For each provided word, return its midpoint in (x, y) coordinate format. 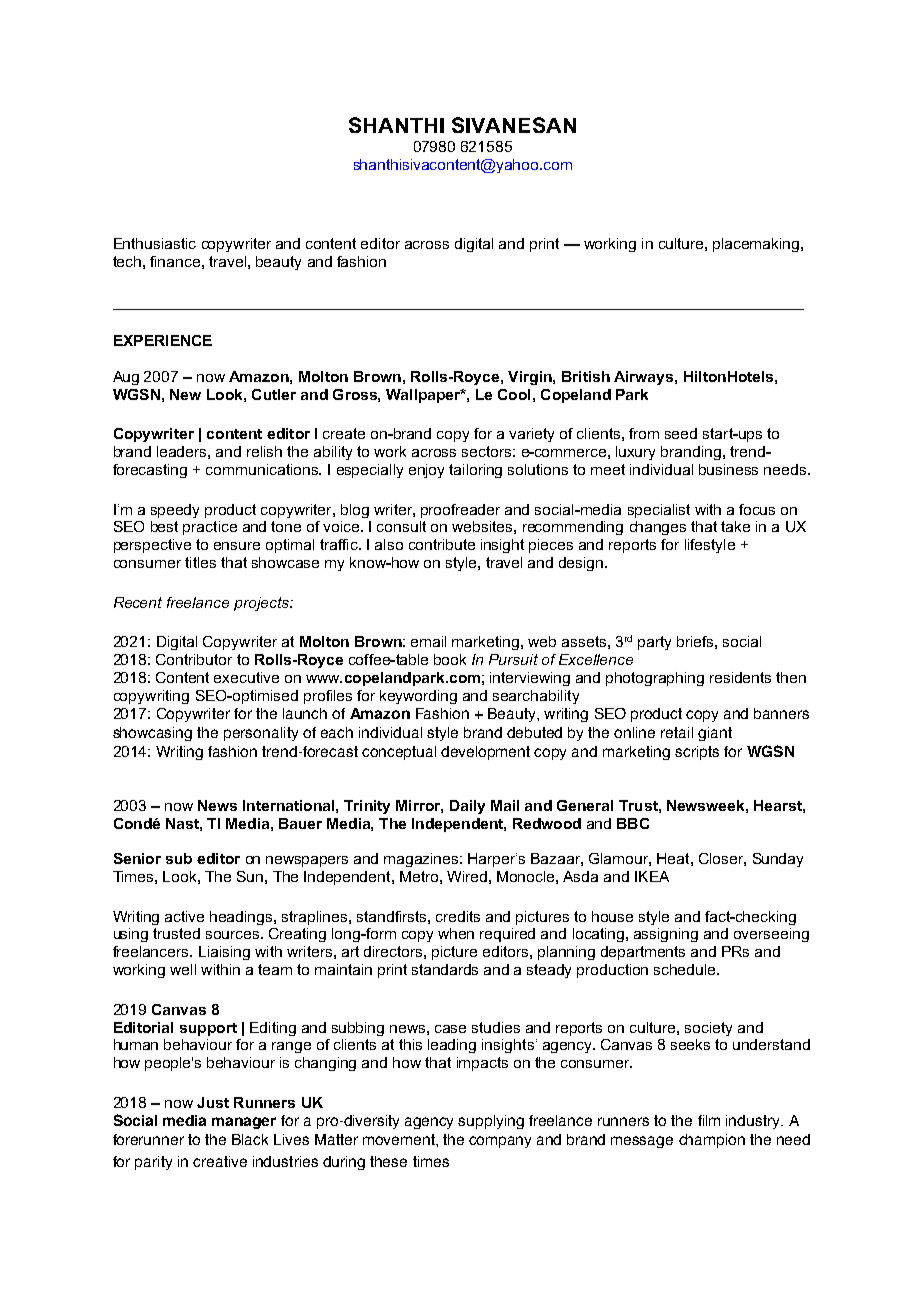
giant (715, 734)
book (450, 659)
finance (175, 261)
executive (246, 677)
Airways (645, 378)
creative (220, 1161)
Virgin (531, 378)
